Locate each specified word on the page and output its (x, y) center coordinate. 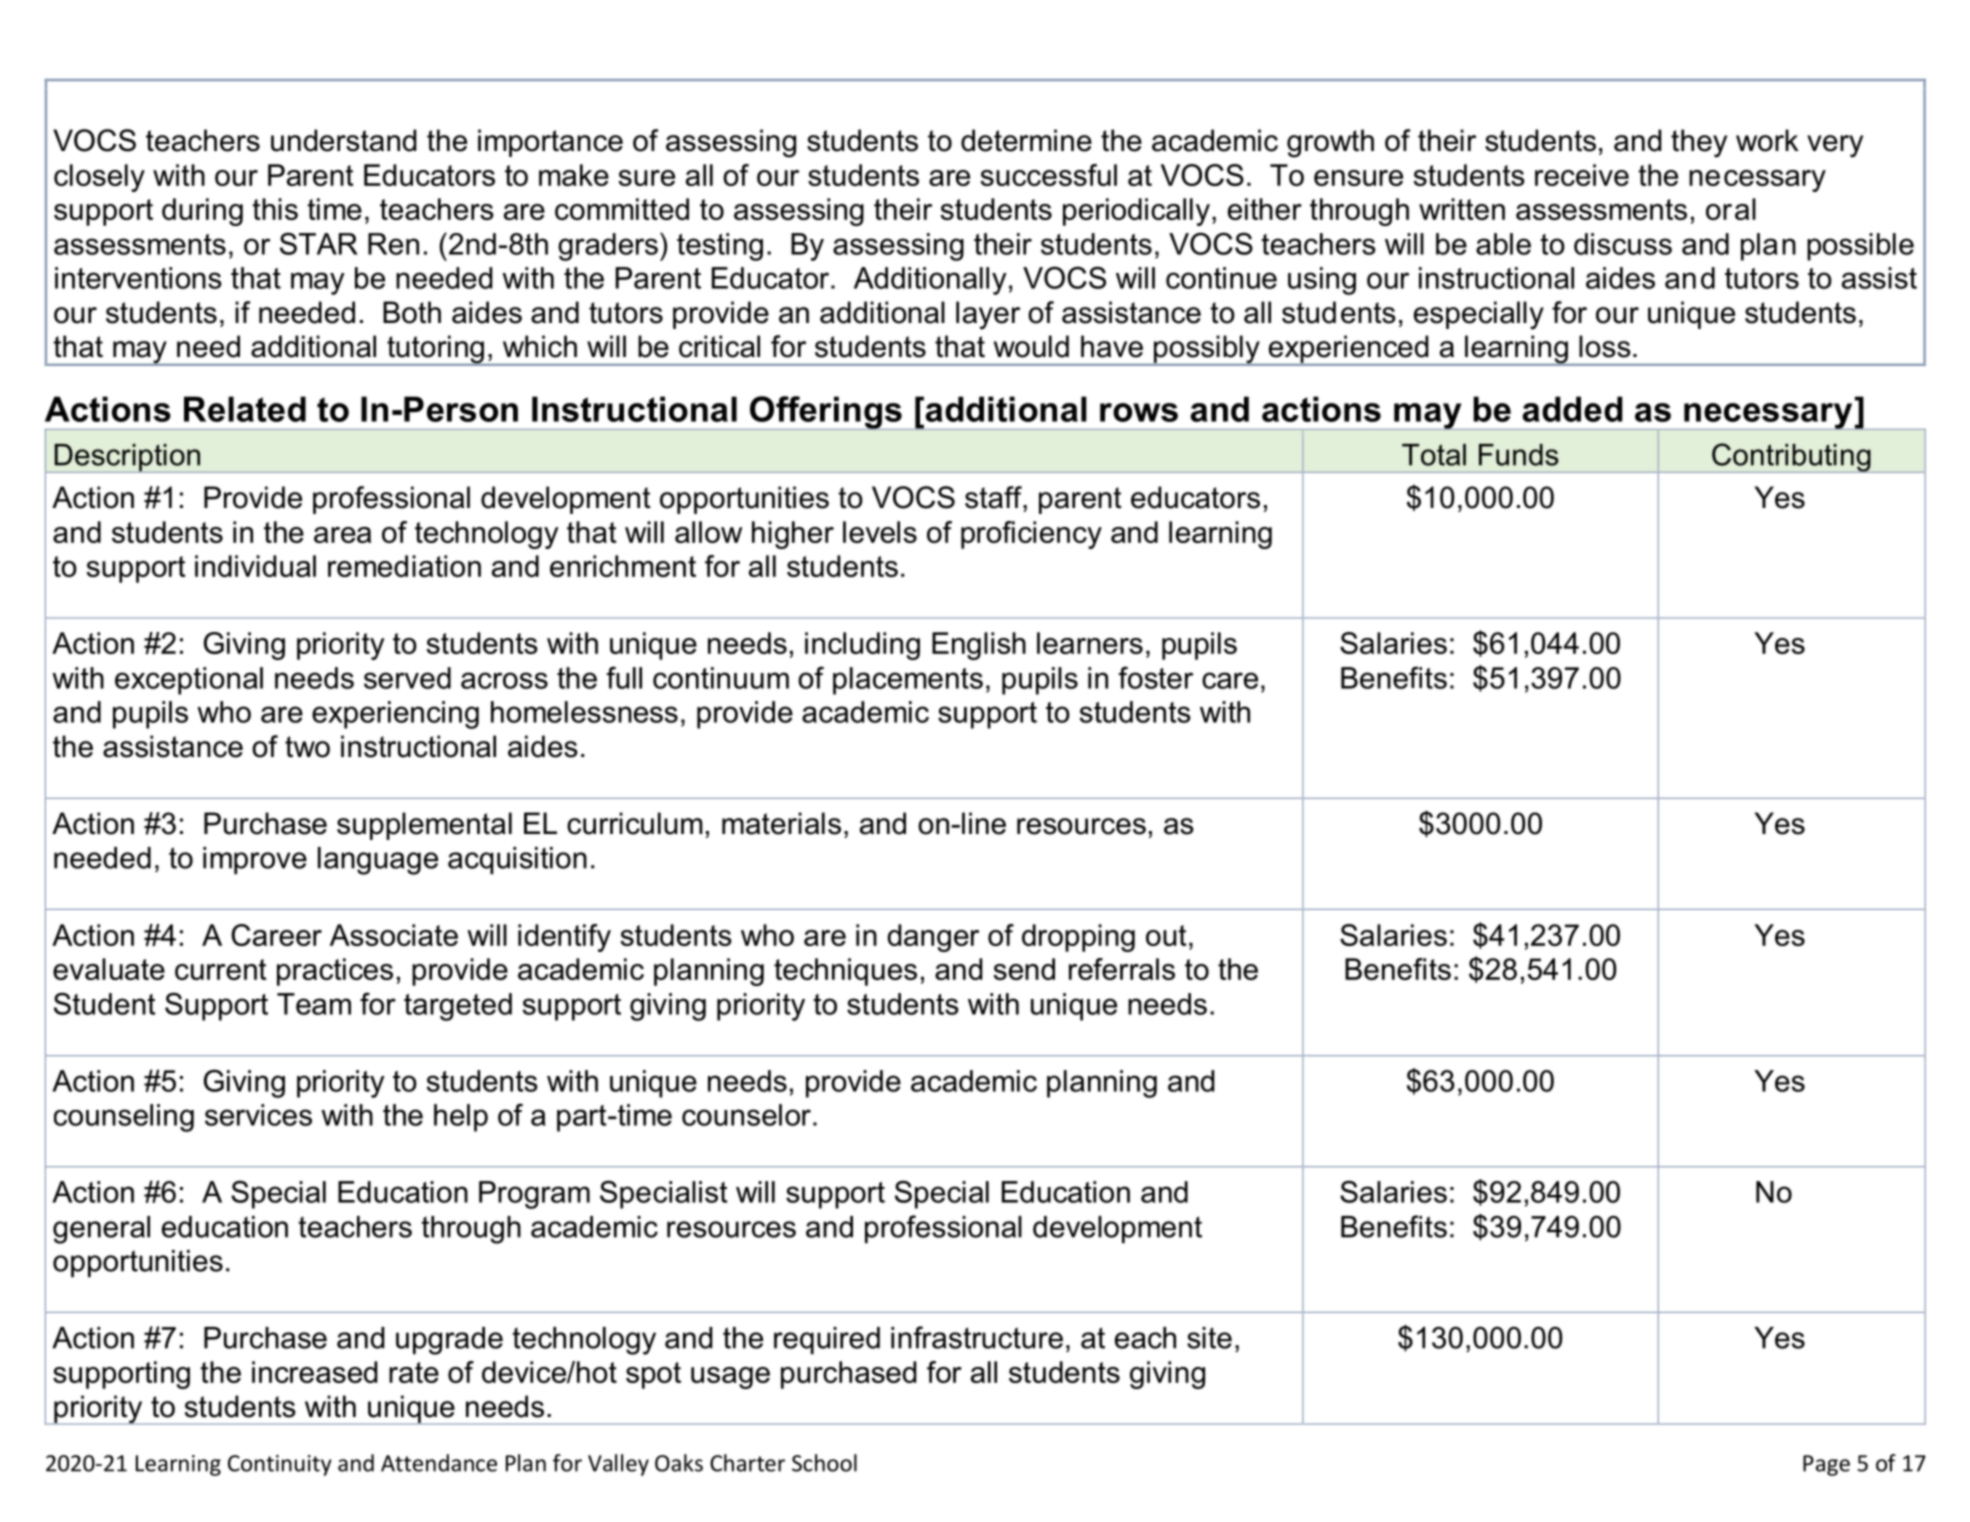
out (1166, 935)
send (1024, 969)
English (979, 646)
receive (1582, 175)
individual (255, 566)
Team (314, 1004)
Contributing (1791, 458)
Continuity (280, 1465)
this (275, 209)
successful (1048, 175)
